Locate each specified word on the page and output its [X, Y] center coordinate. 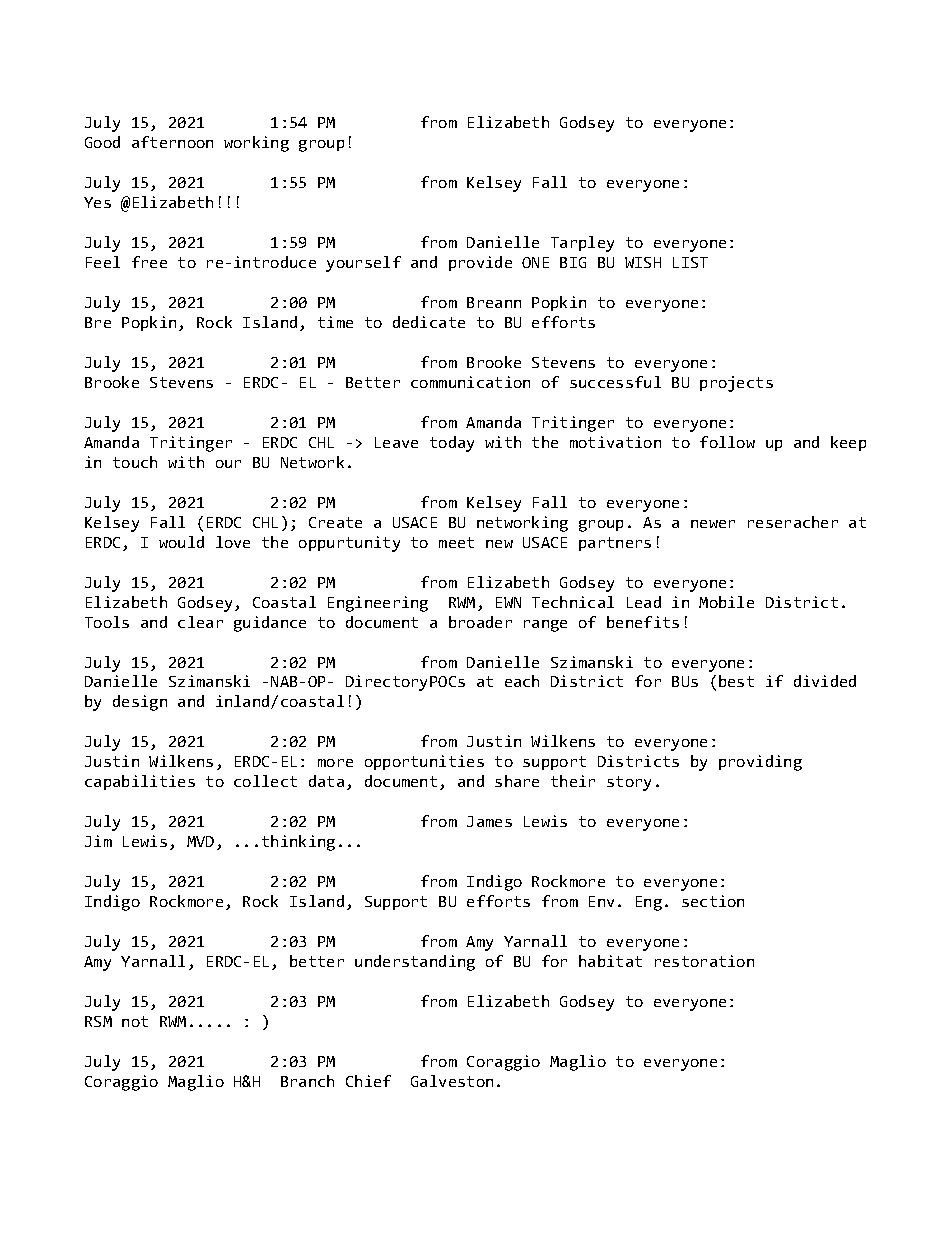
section [713, 901]
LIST [690, 262]
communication [470, 382]
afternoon [172, 142]
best [736, 681]
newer [713, 524]
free [149, 262]
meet [456, 542]
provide [480, 263]
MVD [200, 841]
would [181, 542]
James [489, 821]
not [135, 1021]
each [522, 681]
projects [736, 384]
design [140, 703]
